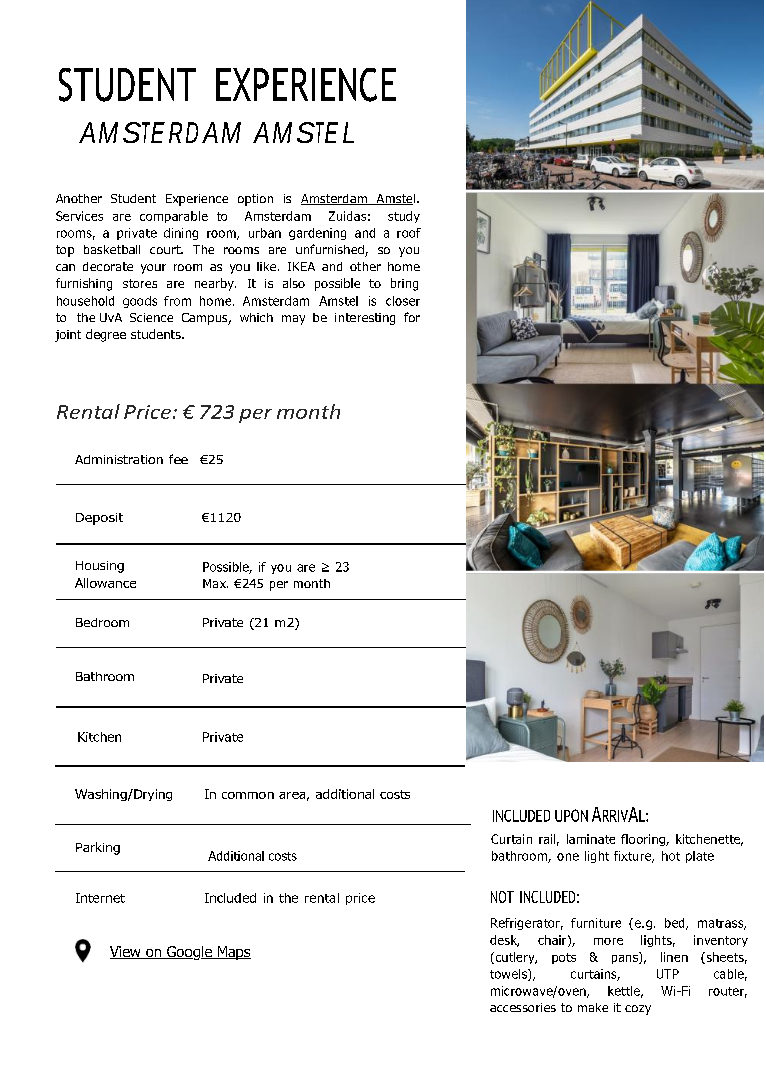  What do you see at coordinates (571, 815) in the document?
I see `UPON` at bounding box center [571, 815].
